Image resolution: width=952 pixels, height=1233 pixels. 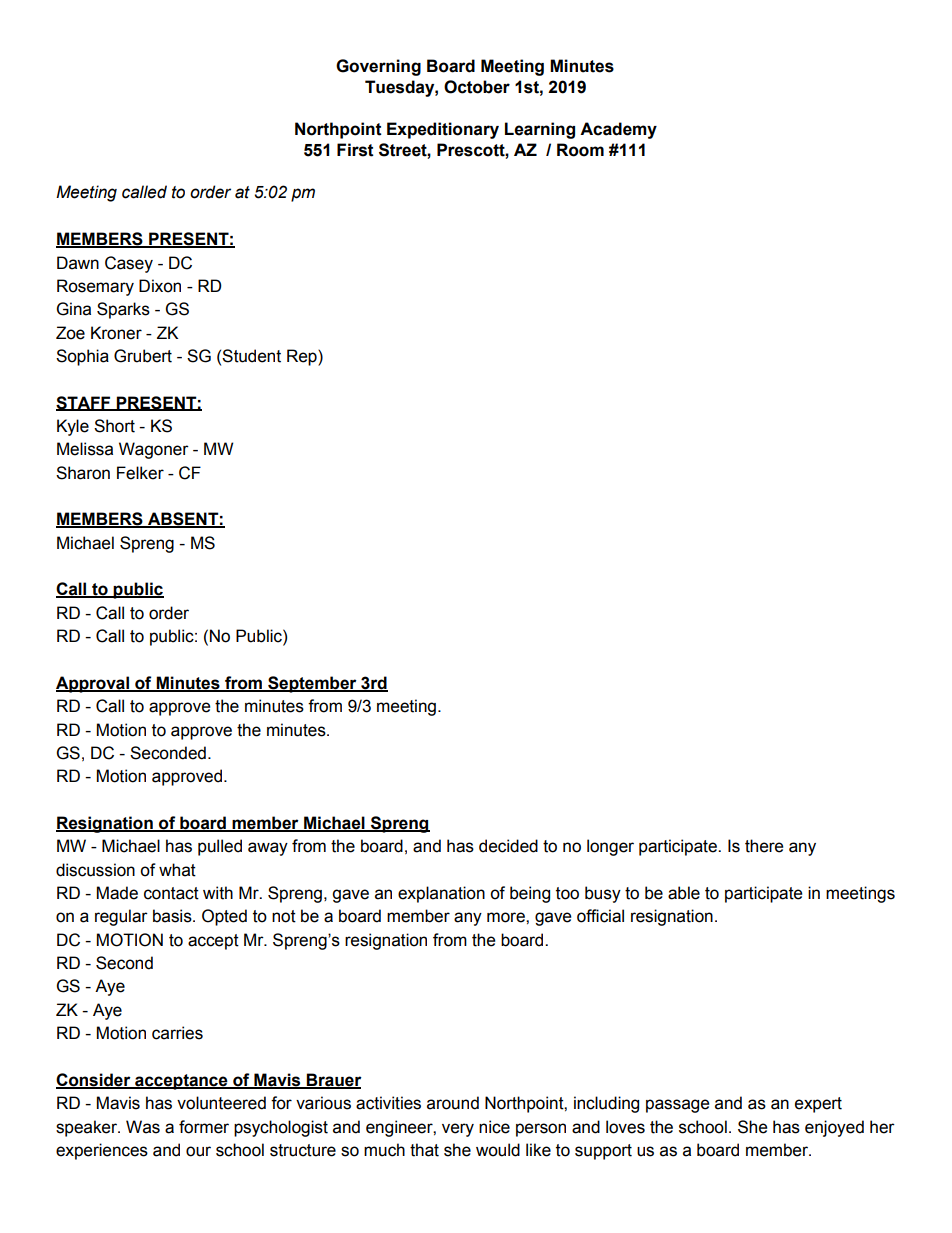 I want to click on Academy, so click(x=618, y=130).
